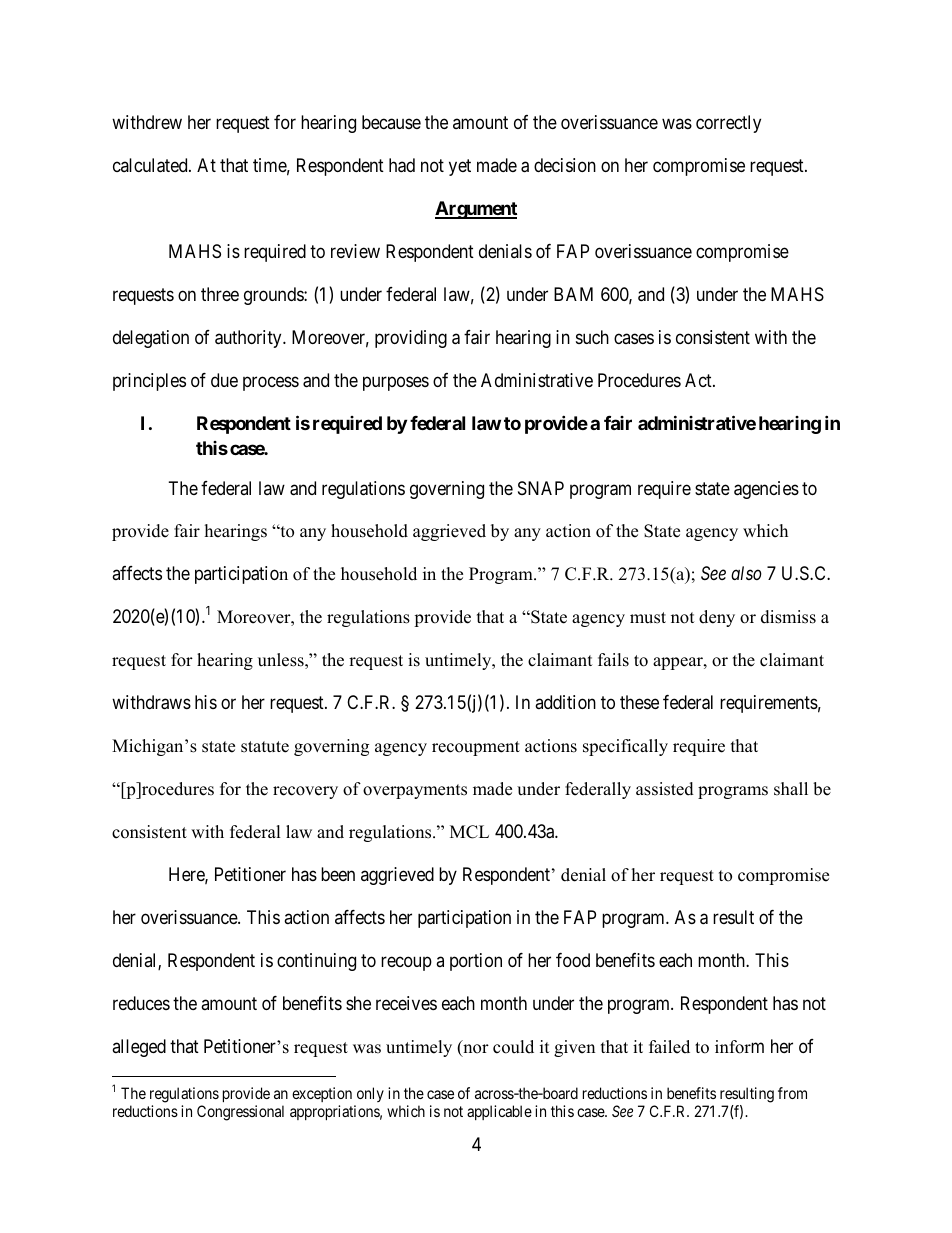  Describe the element at coordinates (460, 167) in the image. I see `yet` at that location.
